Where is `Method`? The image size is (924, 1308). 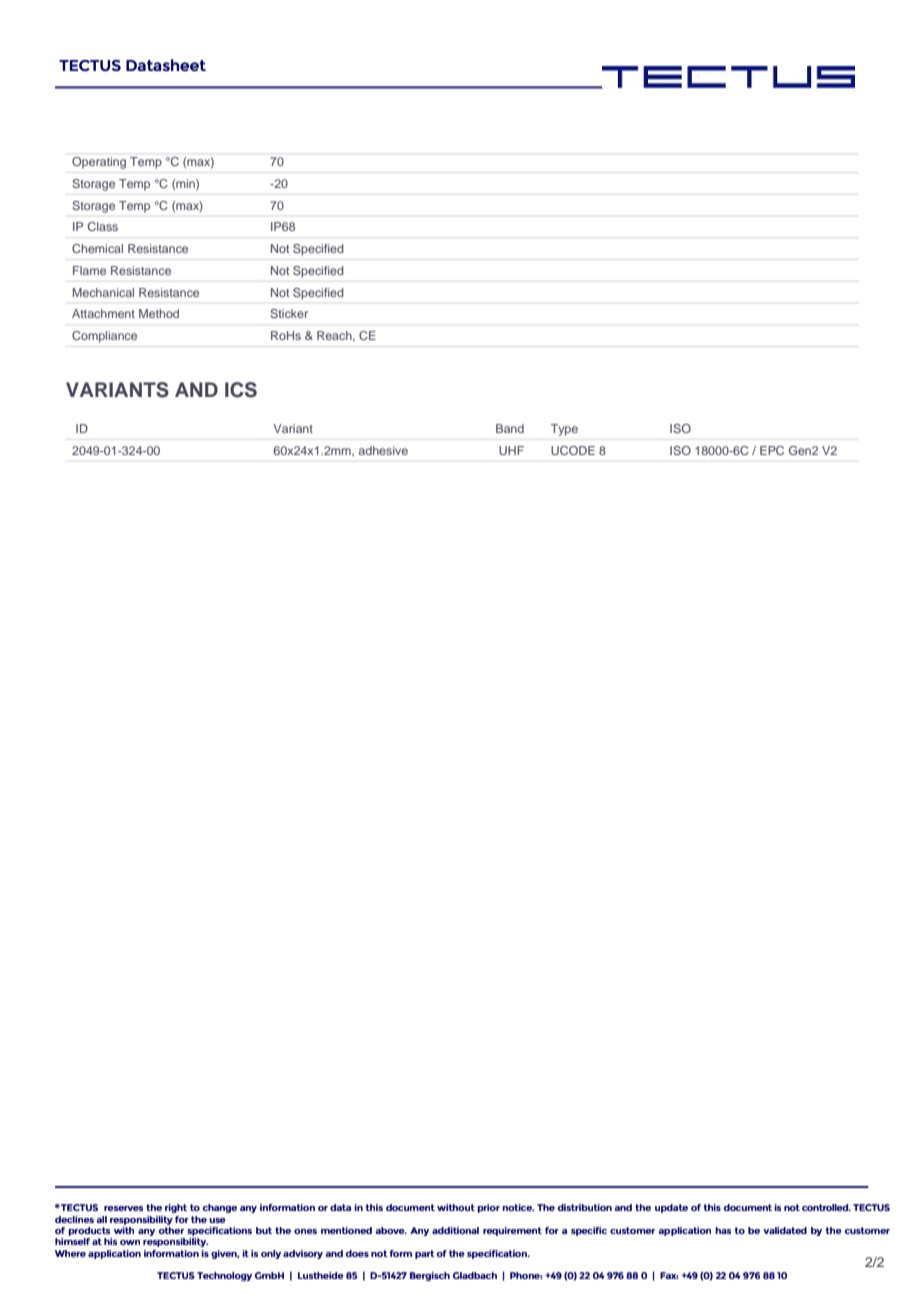 Method is located at coordinates (159, 313).
